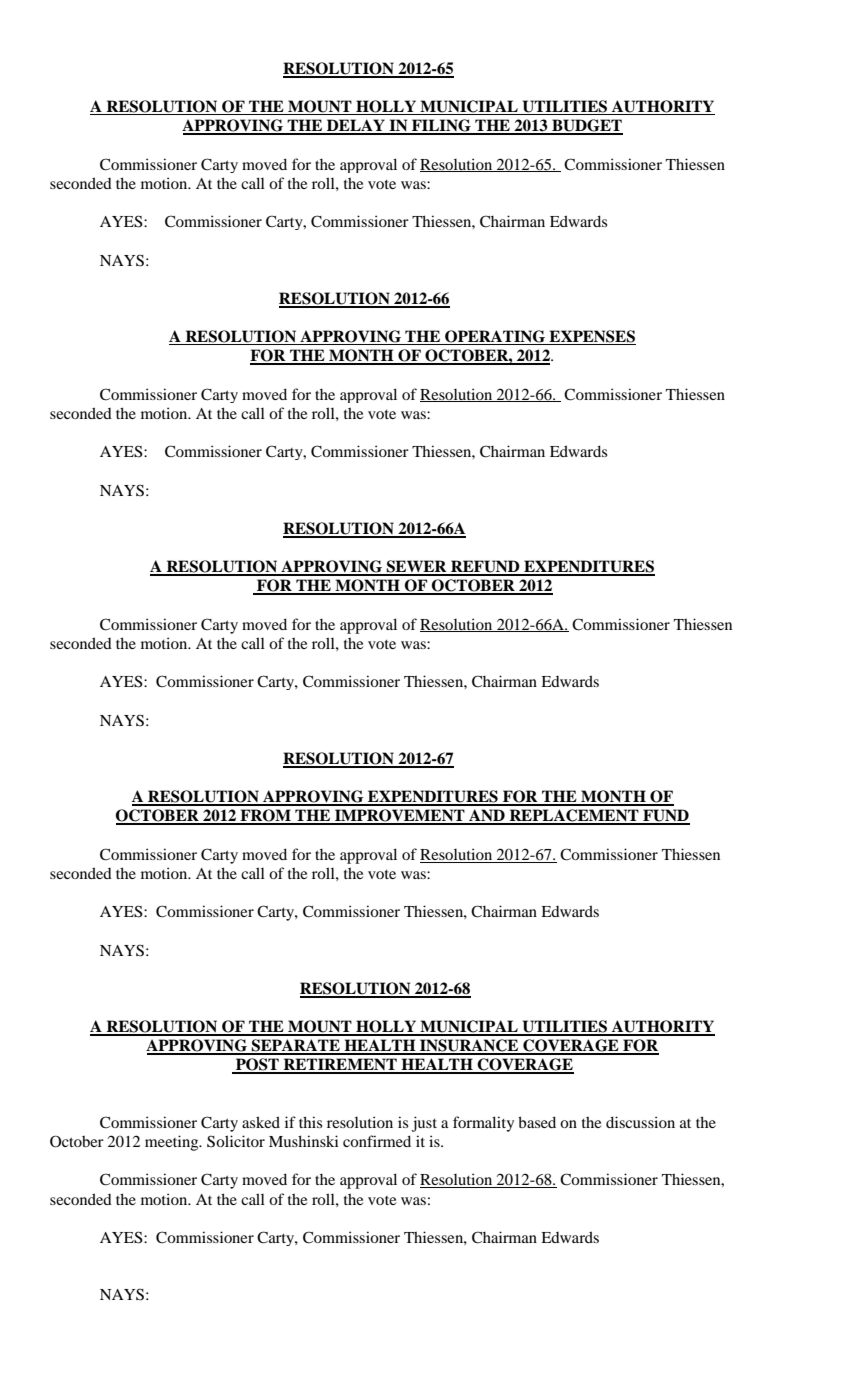  Describe the element at coordinates (483, 1124) in the document. I see `formality` at that location.
